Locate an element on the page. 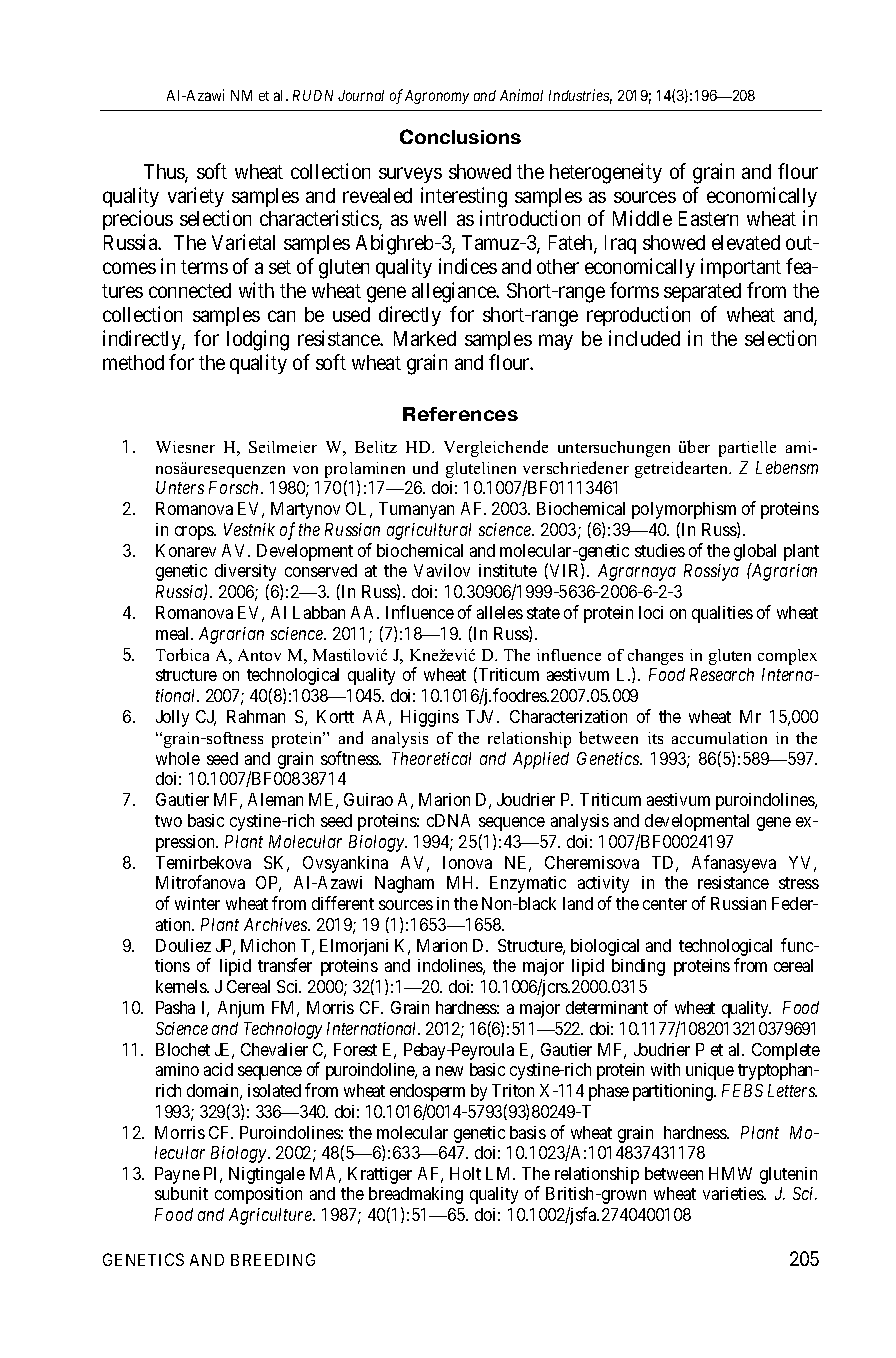 The image size is (896, 1358). variety is located at coordinates (196, 197).
